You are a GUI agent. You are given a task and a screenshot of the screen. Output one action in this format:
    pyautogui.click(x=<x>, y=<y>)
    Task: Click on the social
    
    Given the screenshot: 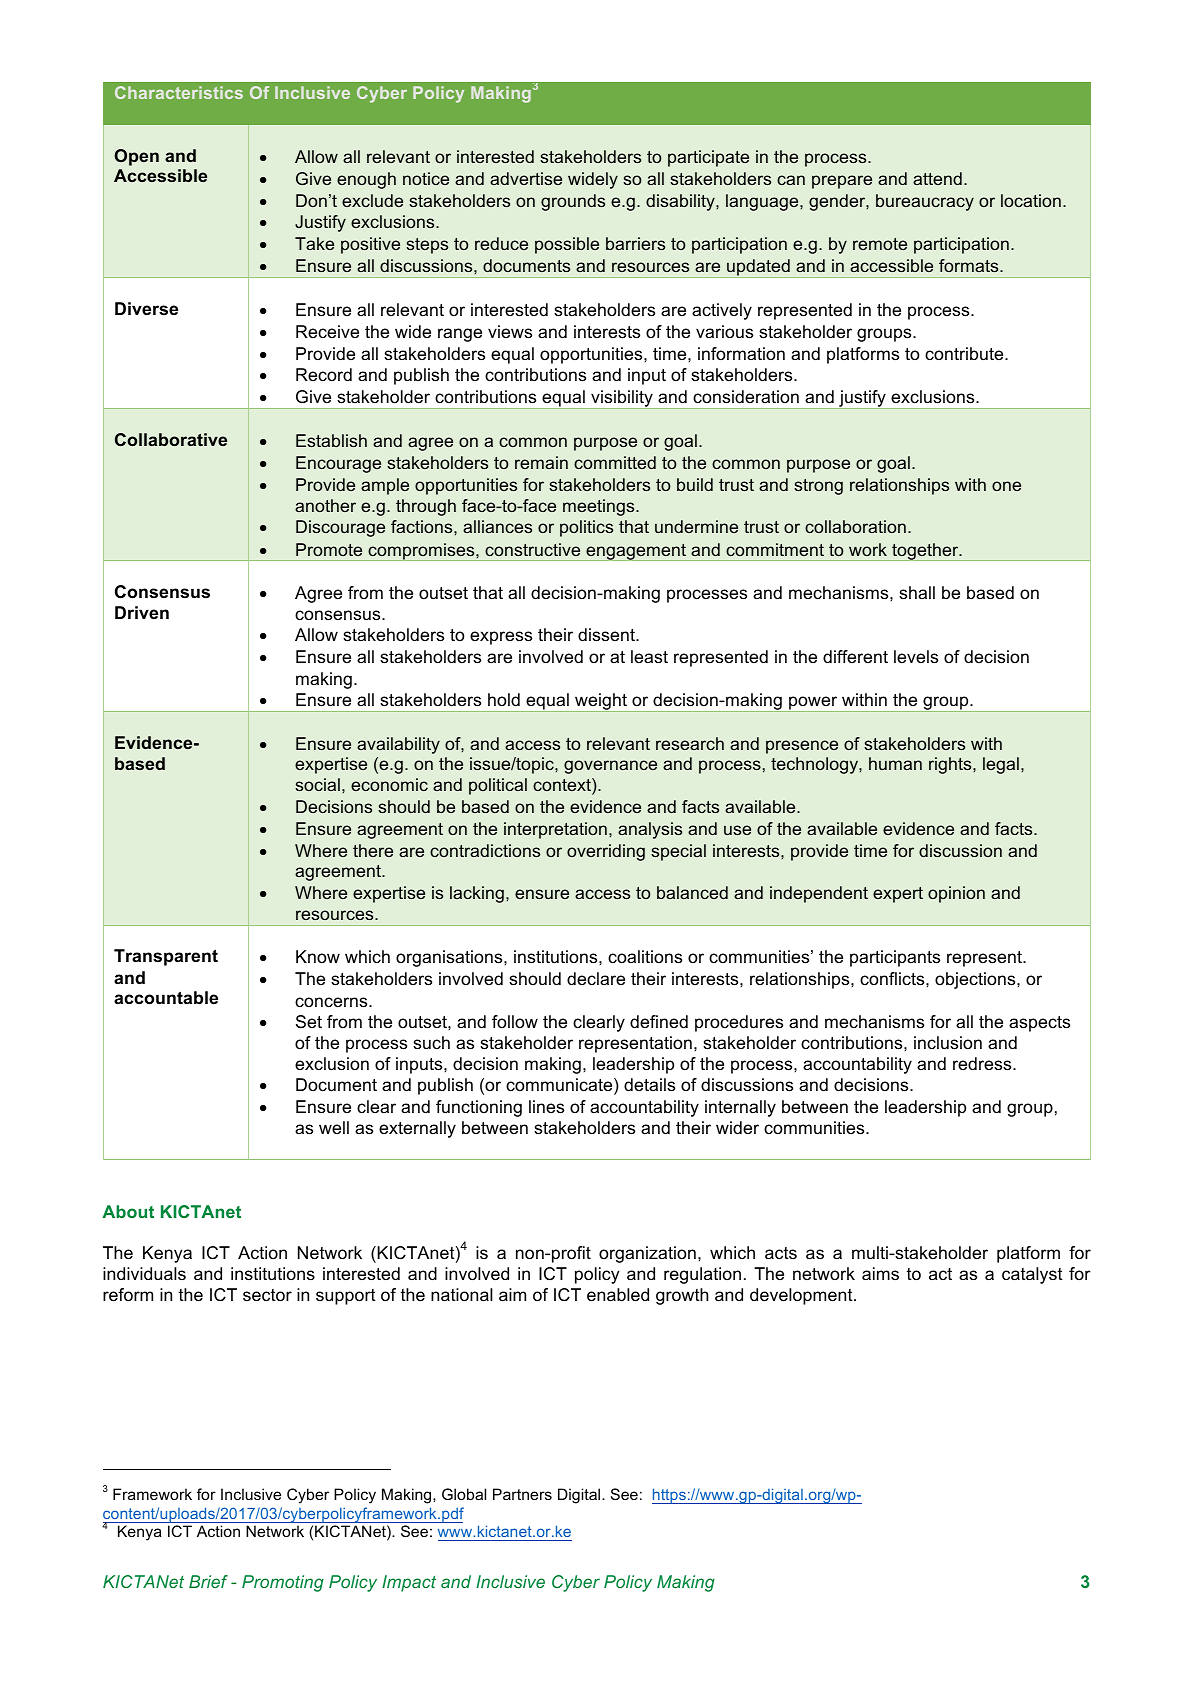 What is the action you would take?
    pyautogui.click(x=317, y=784)
